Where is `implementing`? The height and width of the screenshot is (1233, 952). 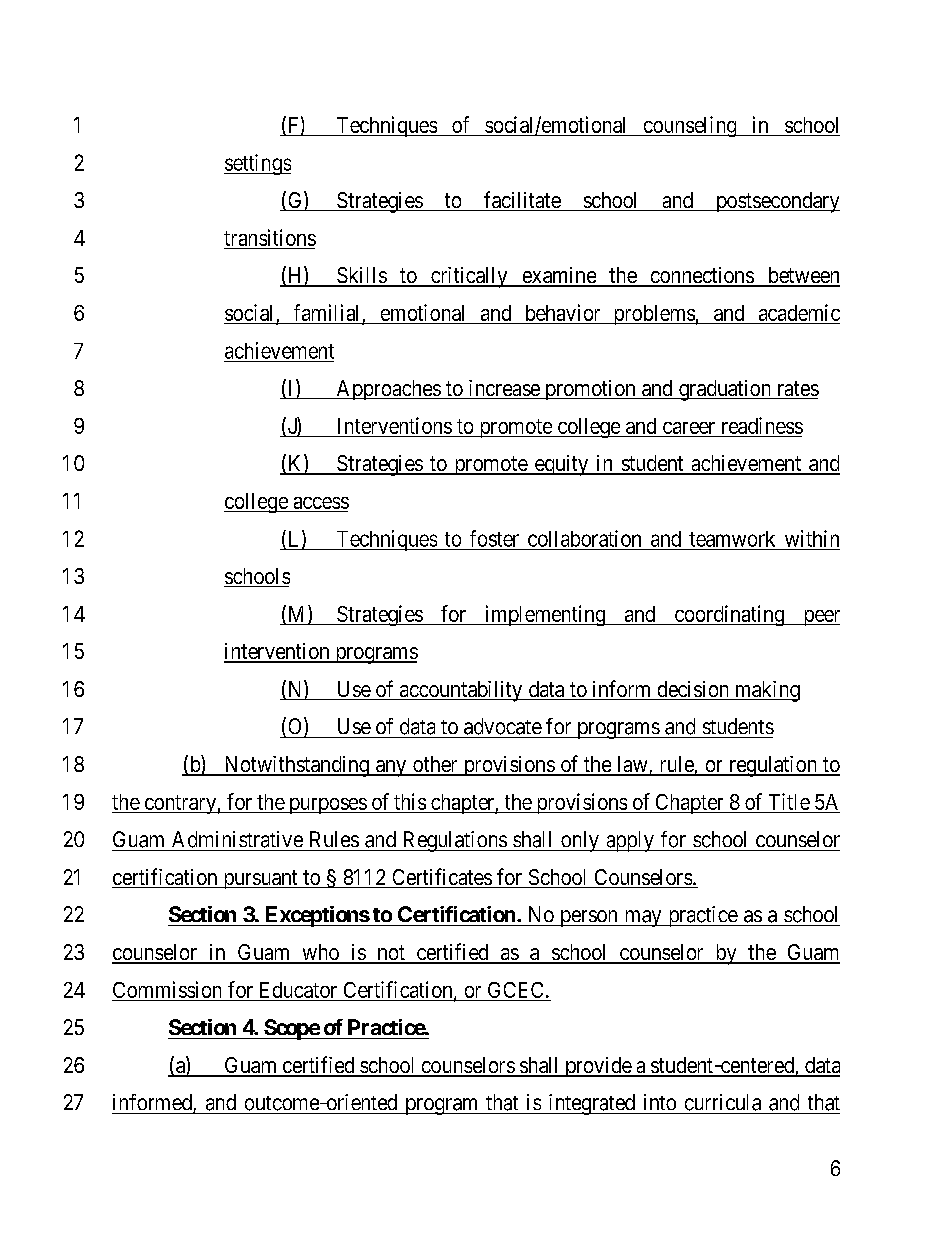 implementing is located at coordinates (545, 615).
